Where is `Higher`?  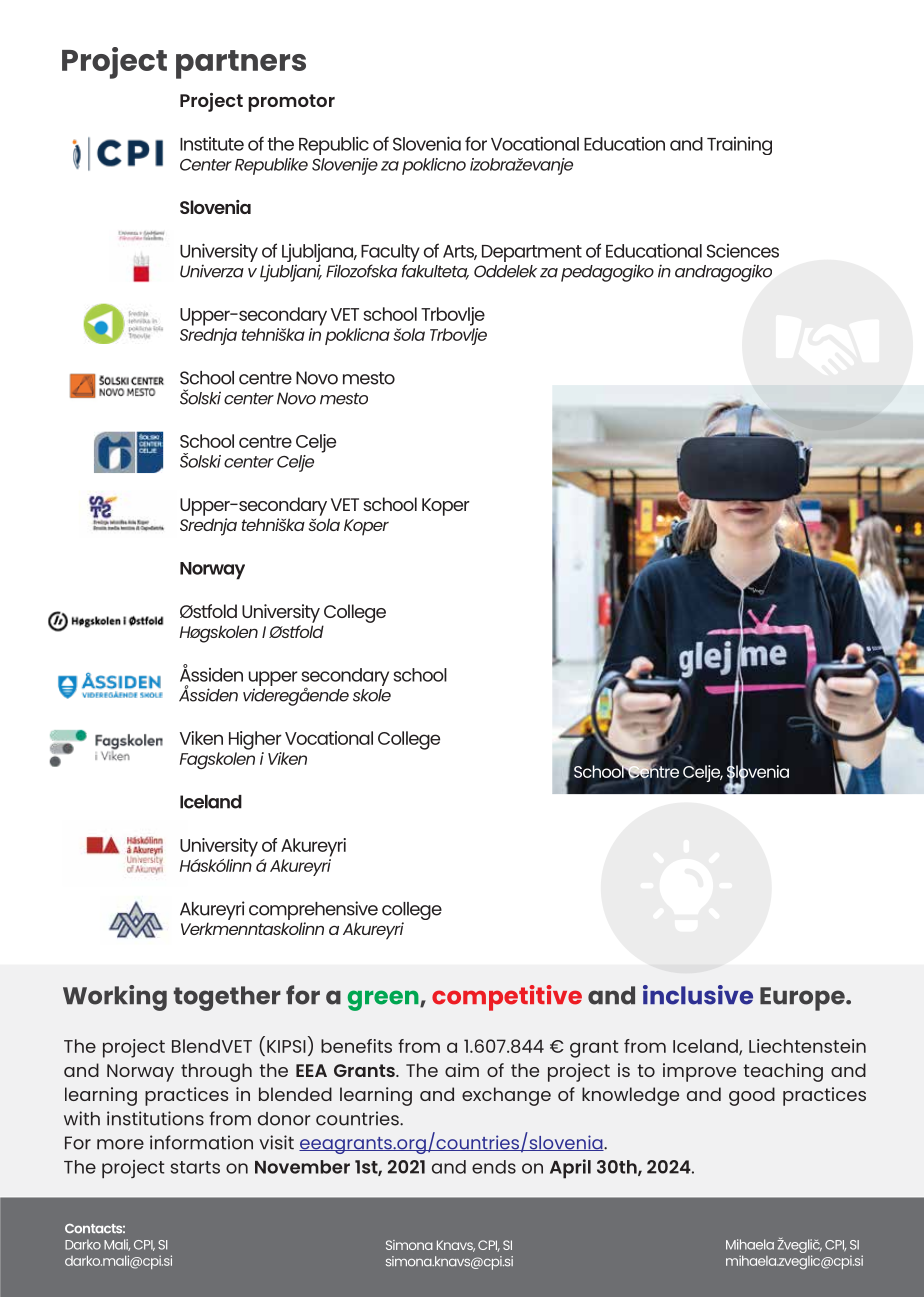 Higher is located at coordinates (255, 740).
